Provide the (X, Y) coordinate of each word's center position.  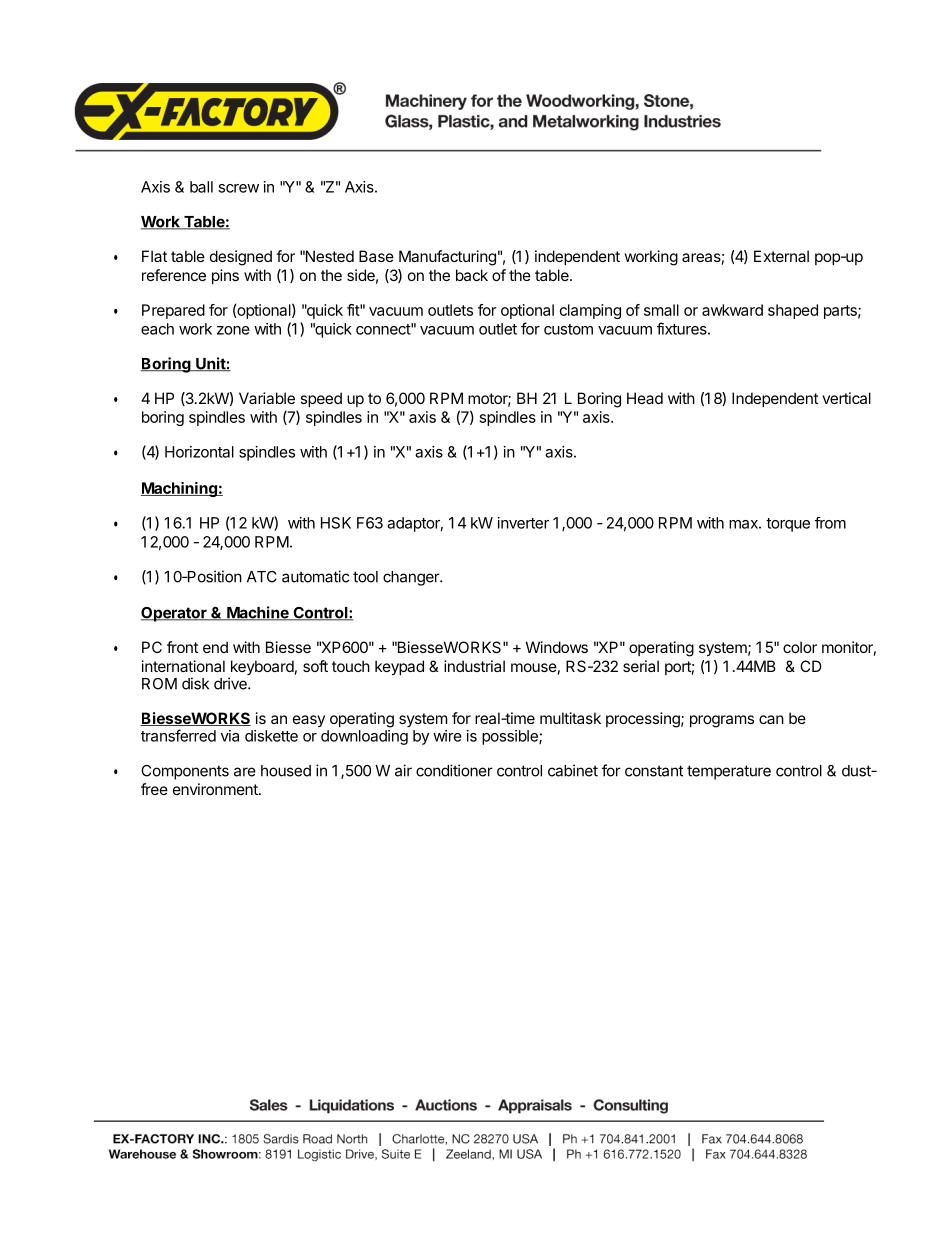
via (230, 736)
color (800, 647)
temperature (729, 772)
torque (788, 525)
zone (233, 330)
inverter (523, 523)
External (781, 256)
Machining (180, 489)
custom (568, 329)
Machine (258, 613)
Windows (557, 647)
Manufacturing (447, 258)
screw (238, 188)
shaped (793, 311)
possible (511, 737)
